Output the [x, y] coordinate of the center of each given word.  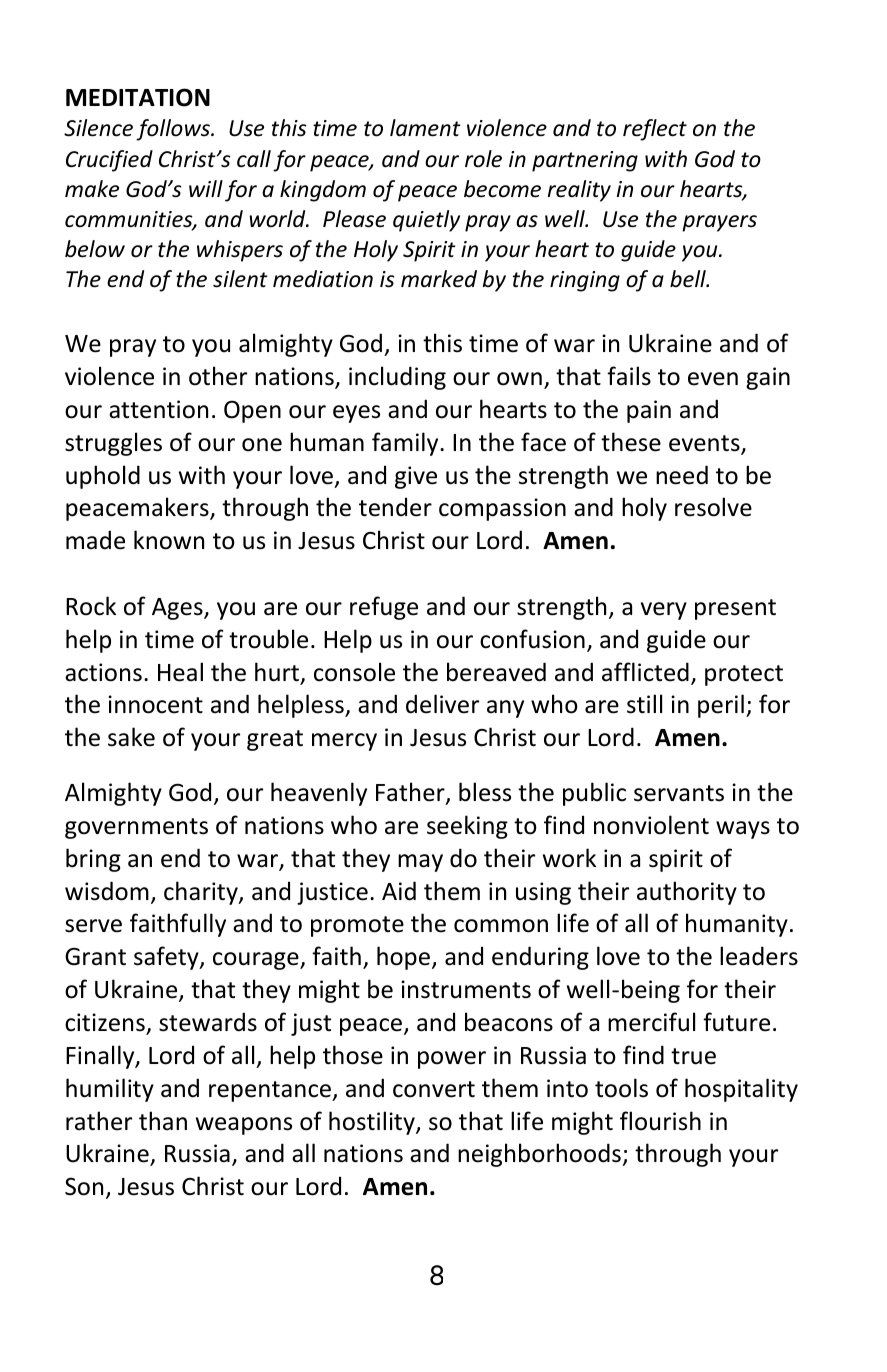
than [163, 1121]
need [682, 475]
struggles [113, 444]
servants [679, 793]
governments [136, 828]
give [416, 477]
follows [174, 130]
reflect [655, 130]
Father [411, 793]
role [483, 159]
